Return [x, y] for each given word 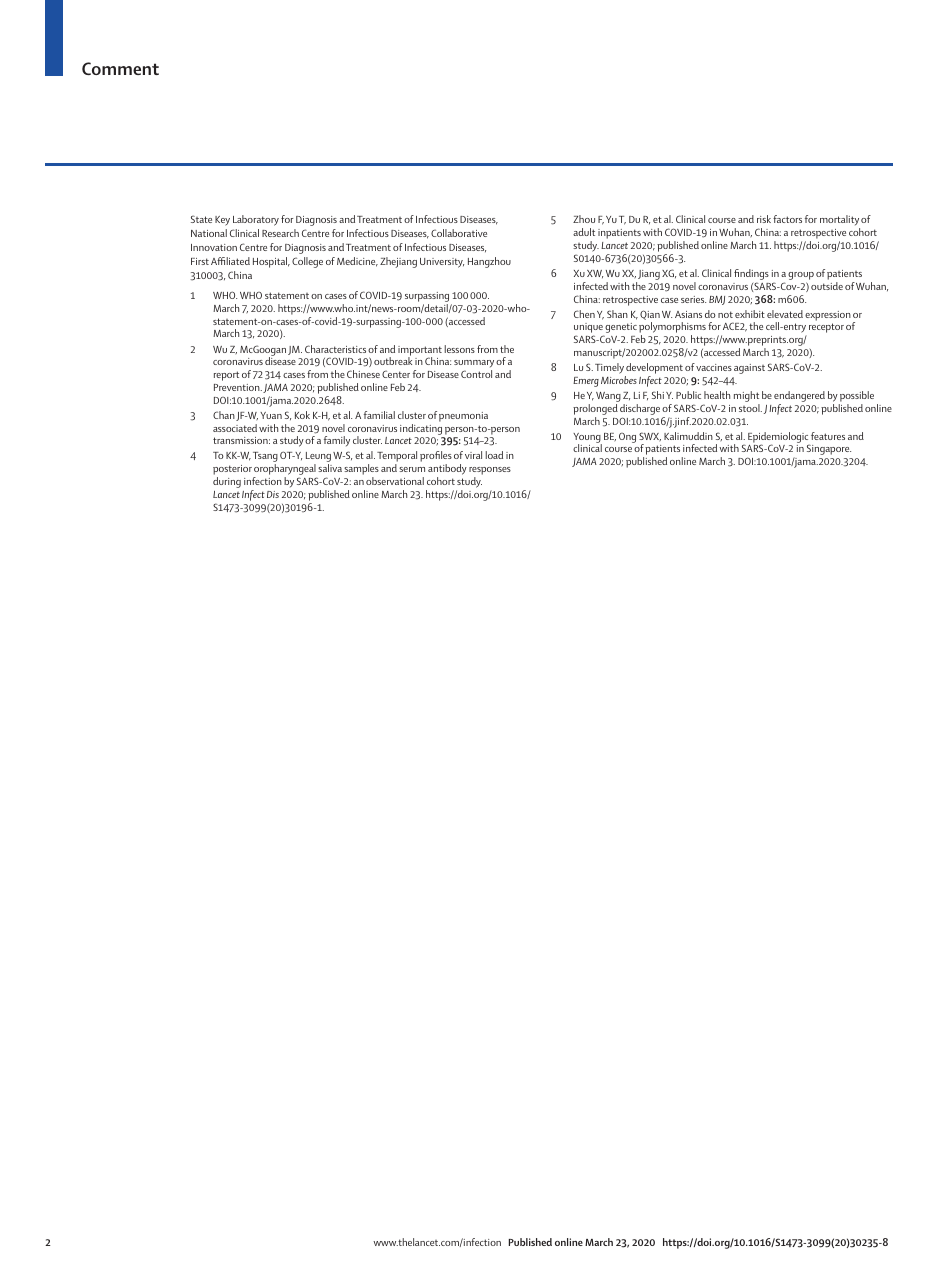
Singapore [829, 449]
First [200, 261]
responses [490, 472]
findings [751, 276]
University [442, 263]
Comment [120, 68]
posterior [233, 471]
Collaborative [459, 233]
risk [764, 219]
